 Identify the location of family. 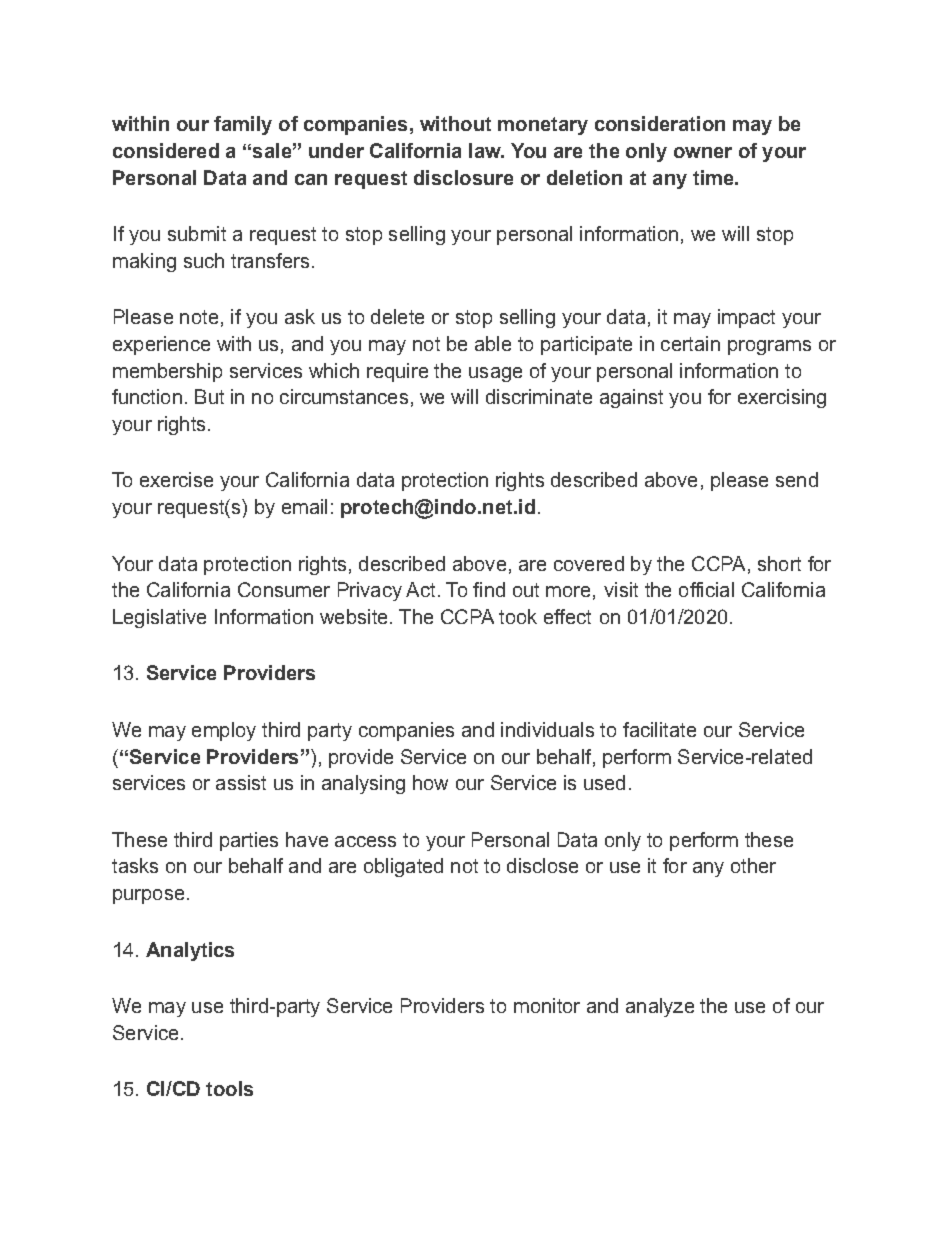
(243, 125).
